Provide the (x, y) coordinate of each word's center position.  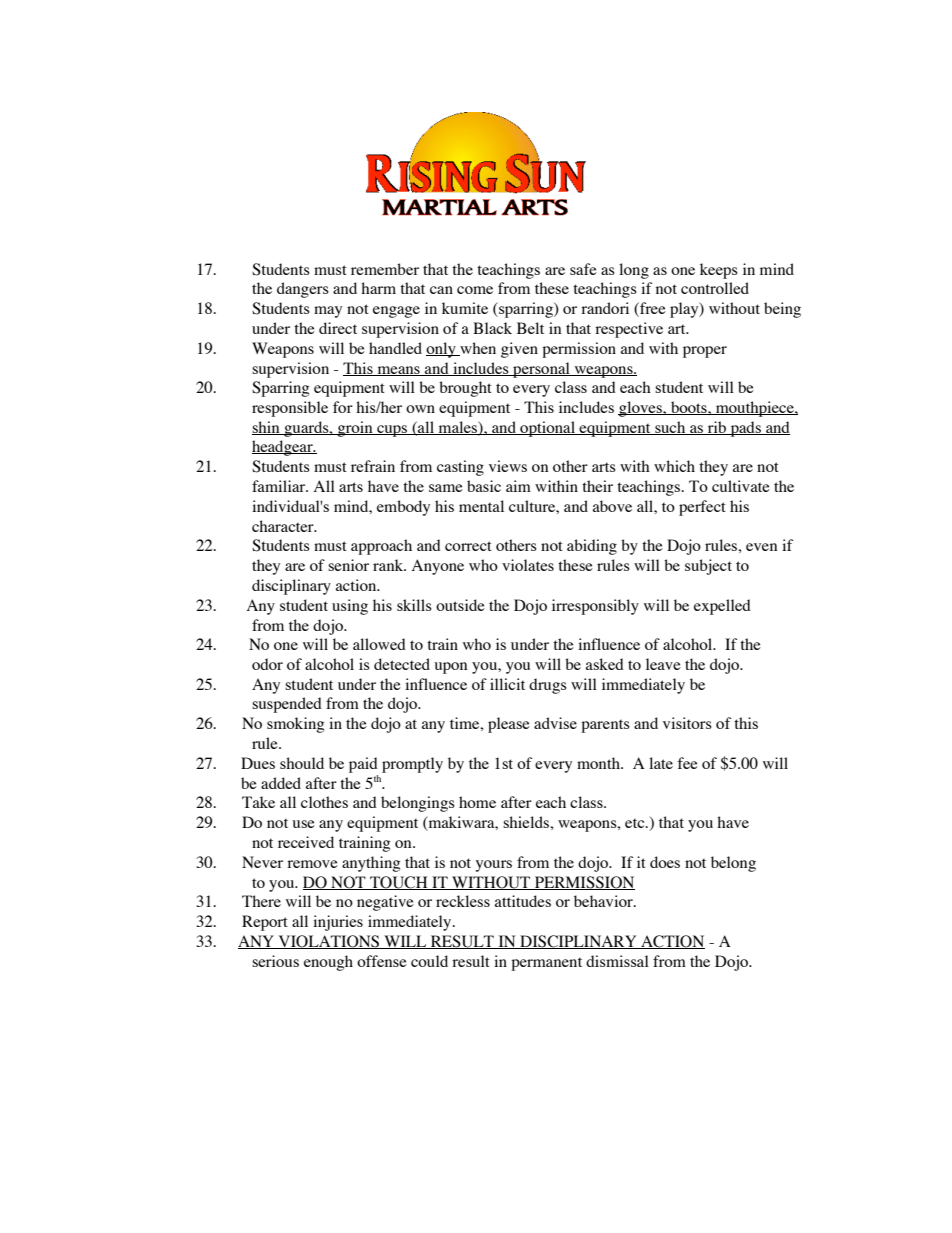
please (509, 725)
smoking (295, 725)
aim (518, 486)
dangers (303, 290)
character (284, 526)
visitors (687, 723)
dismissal (617, 961)
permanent (546, 964)
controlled (715, 288)
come (475, 290)
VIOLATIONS (329, 942)
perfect (702, 508)
